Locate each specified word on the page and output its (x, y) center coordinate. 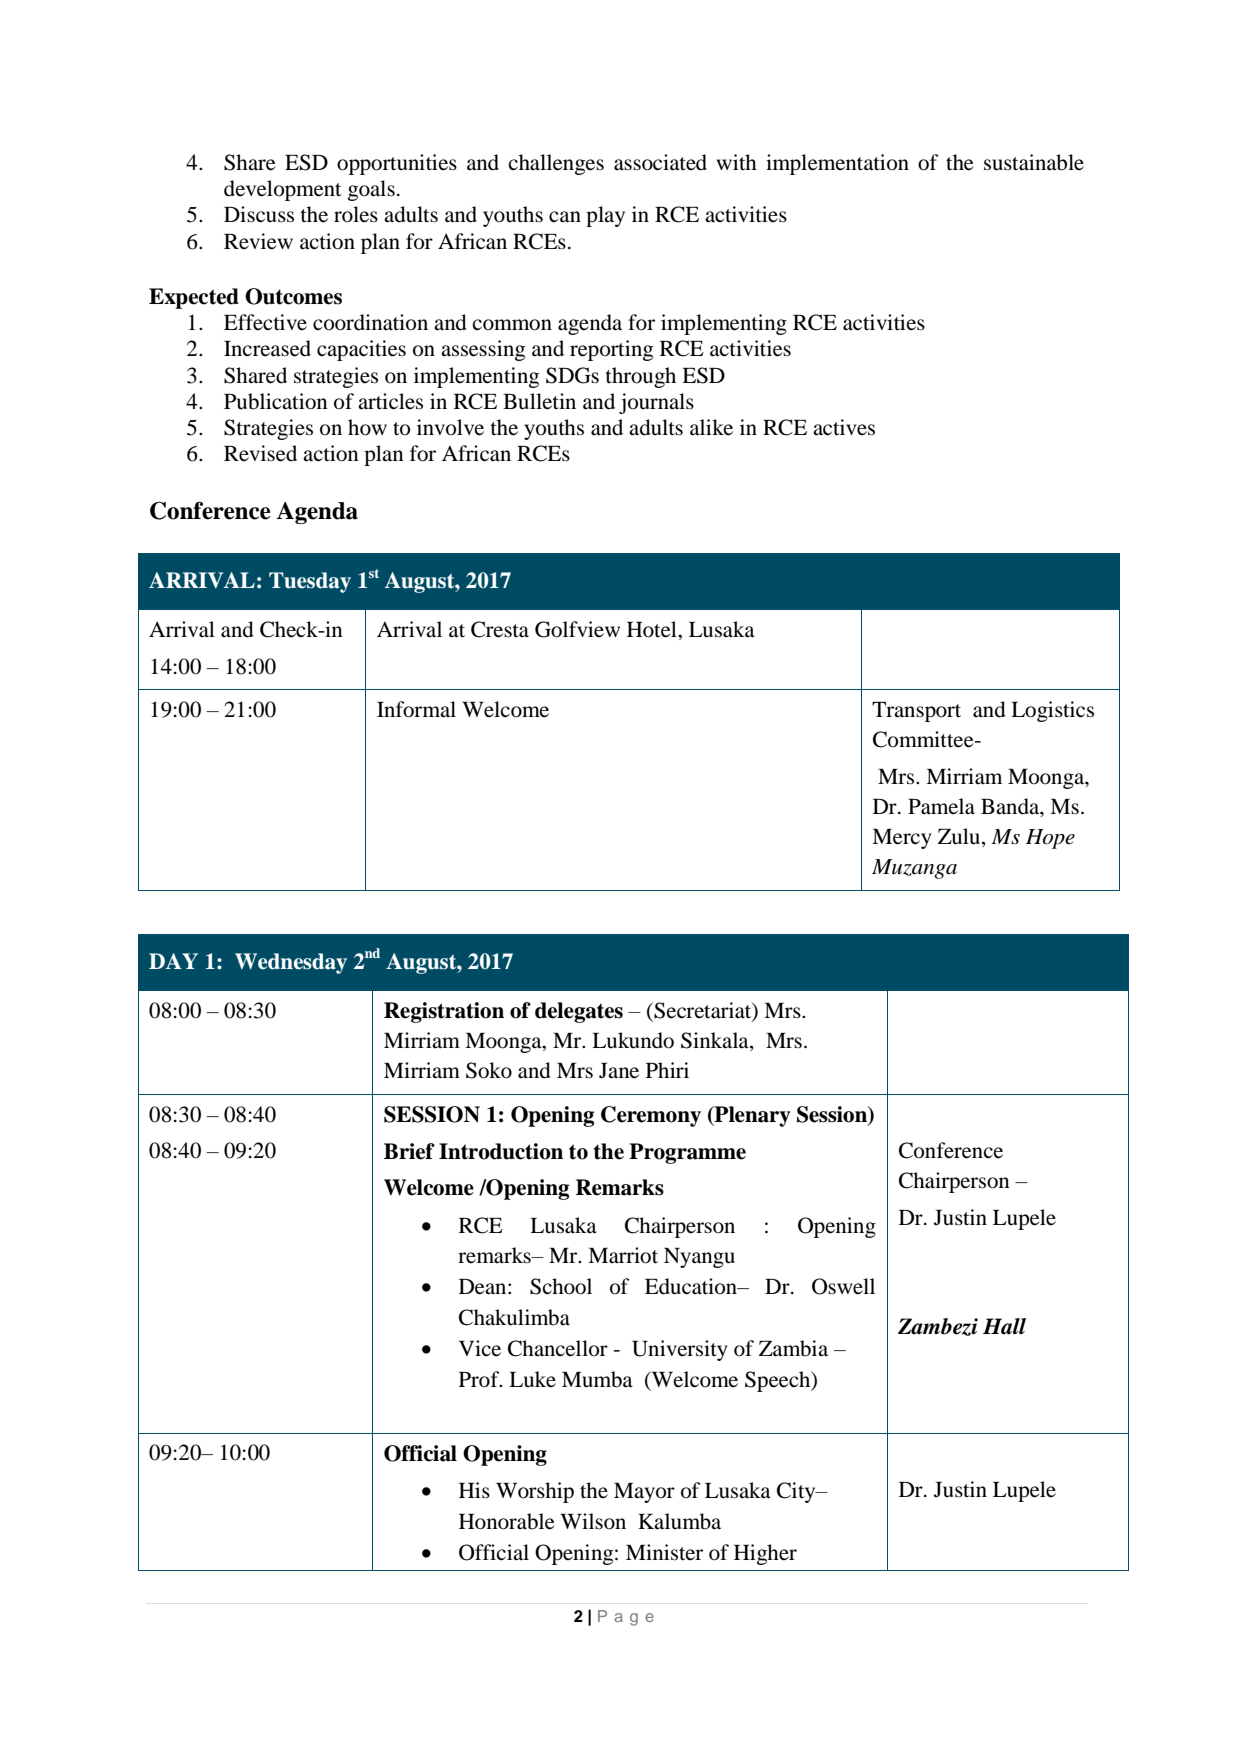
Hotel (653, 629)
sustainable (1034, 162)
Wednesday (291, 963)
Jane (619, 1071)
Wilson (593, 1521)
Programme (687, 1153)
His (474, 1490)
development (282, 190)
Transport (916, 712)
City (797, 1492)
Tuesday (310, 582)
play (605, 216)
